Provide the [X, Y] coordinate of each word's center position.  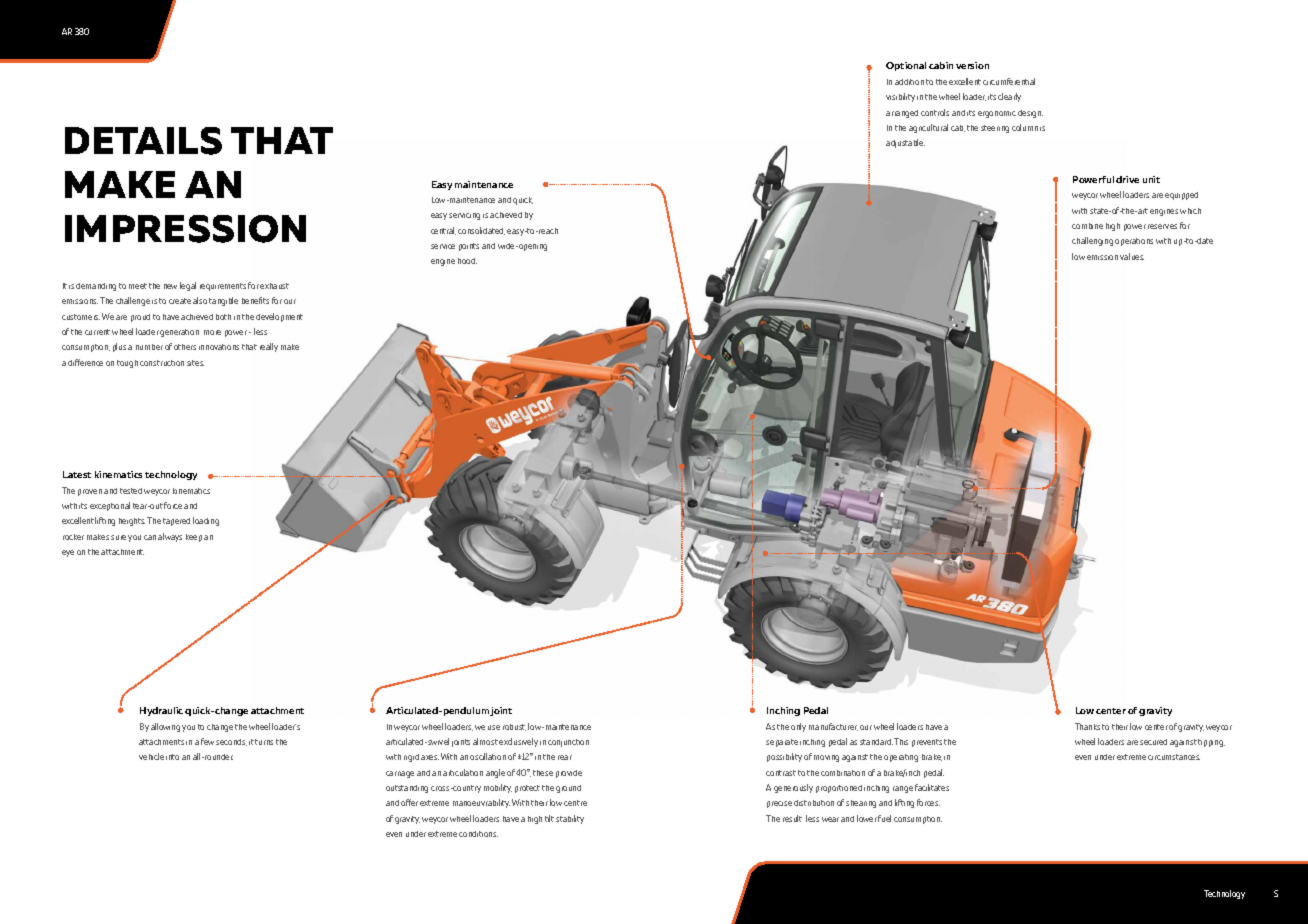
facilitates [932, 787]
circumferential [1009, 81]
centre [575, 803]
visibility [900, 97]
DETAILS [143, 141]
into [172, 757]
